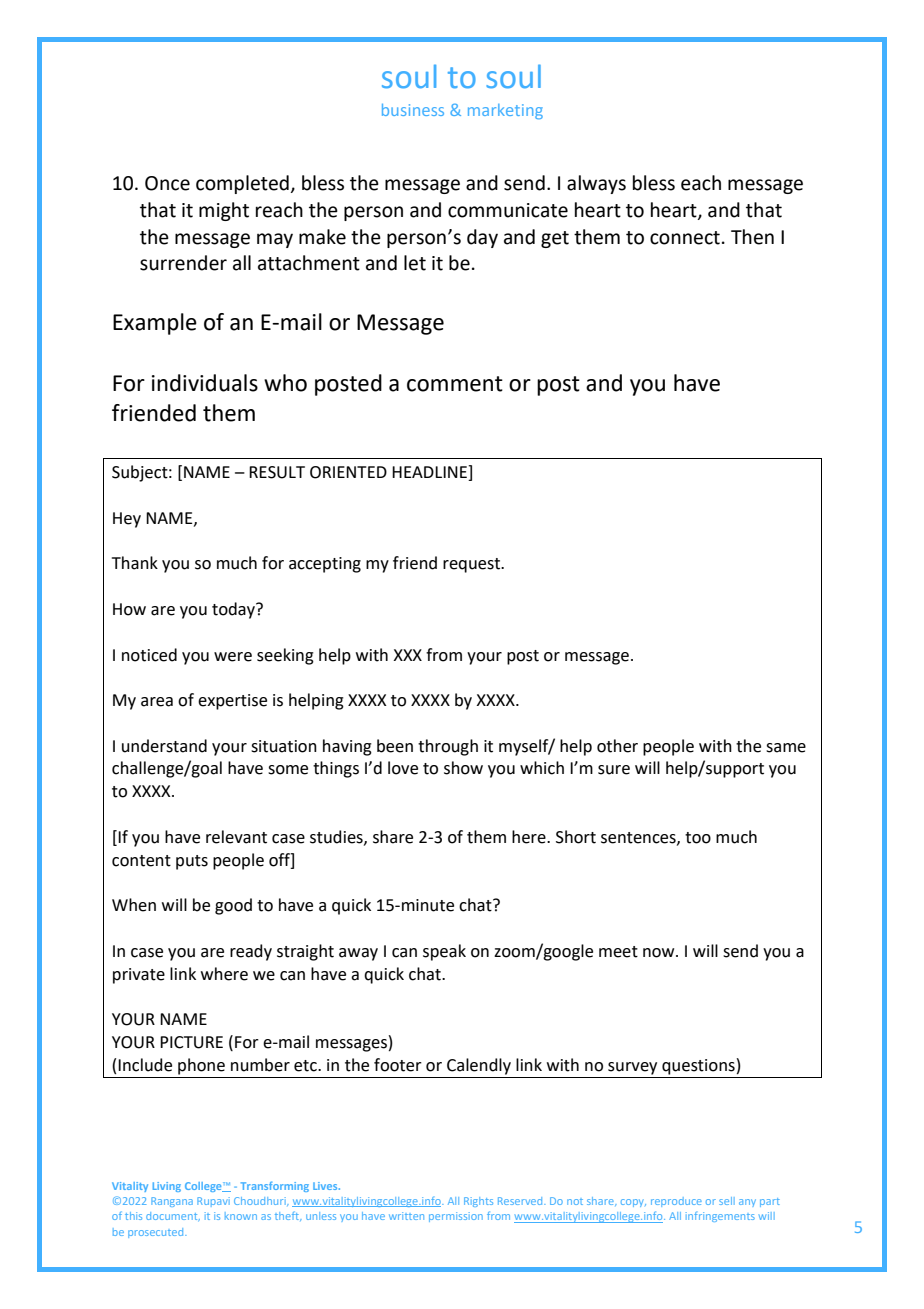 This screenshot has height=1309, width=924. What do you see at coordinates (448, 747) in the screenshot?
I see `through` at bounding box center [448, 747].
